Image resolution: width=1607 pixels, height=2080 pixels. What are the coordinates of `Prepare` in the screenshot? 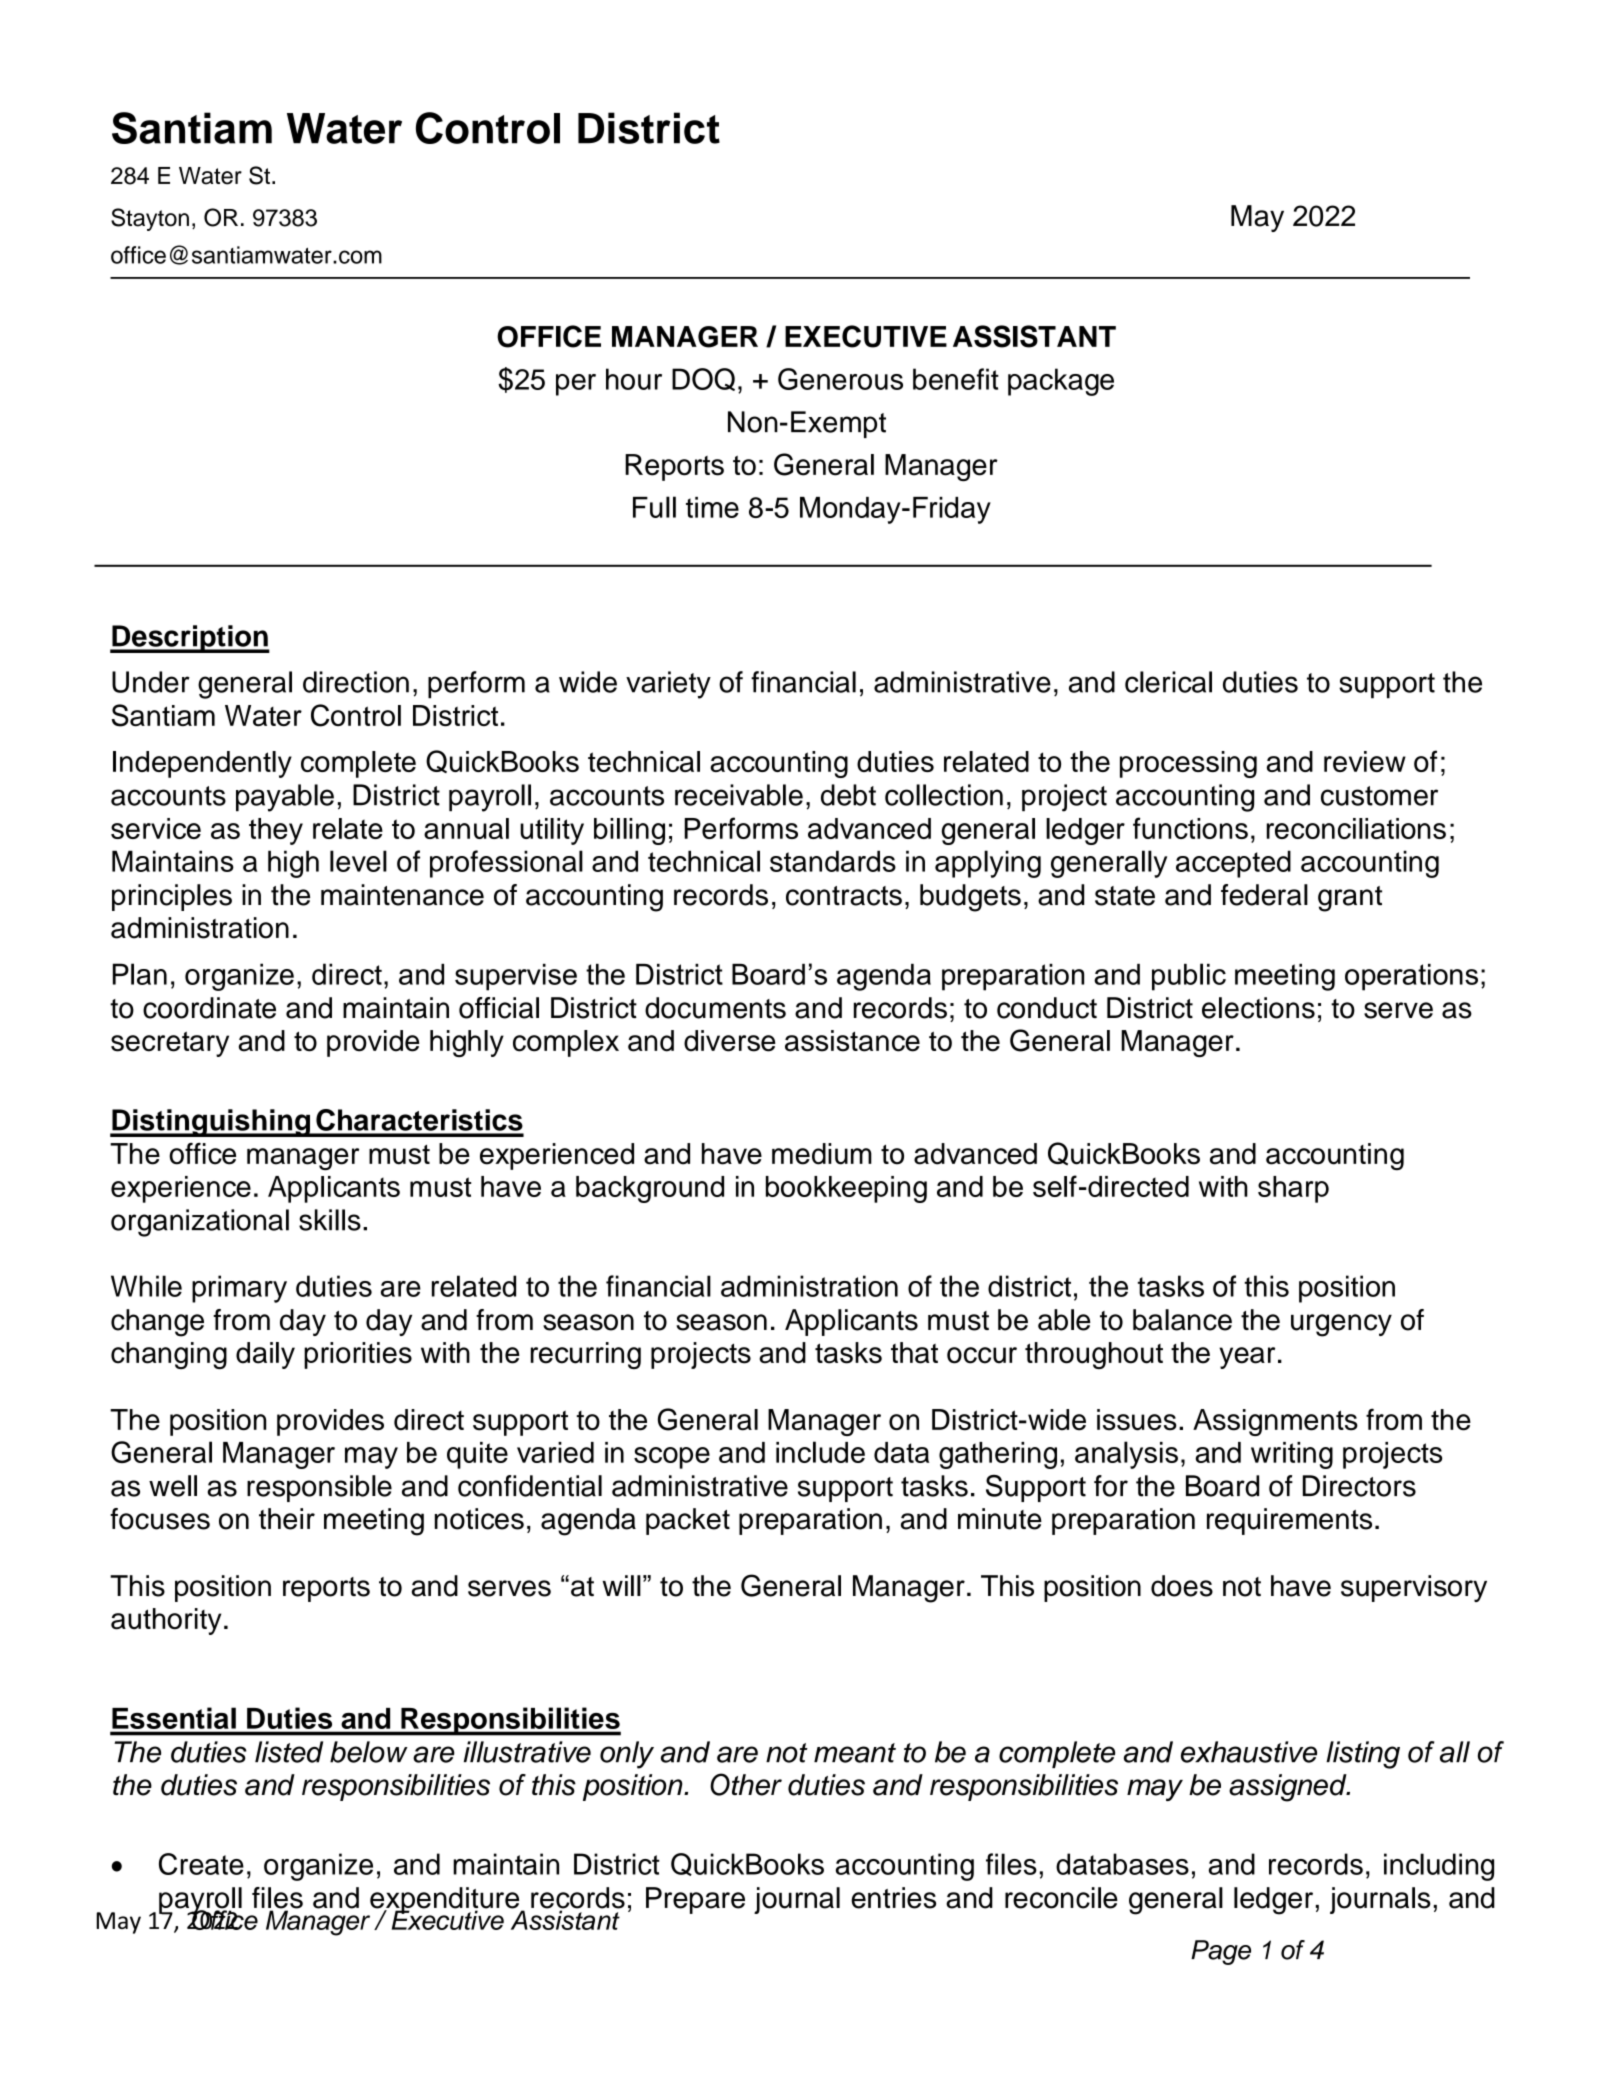 It's located at (695, 1900).
